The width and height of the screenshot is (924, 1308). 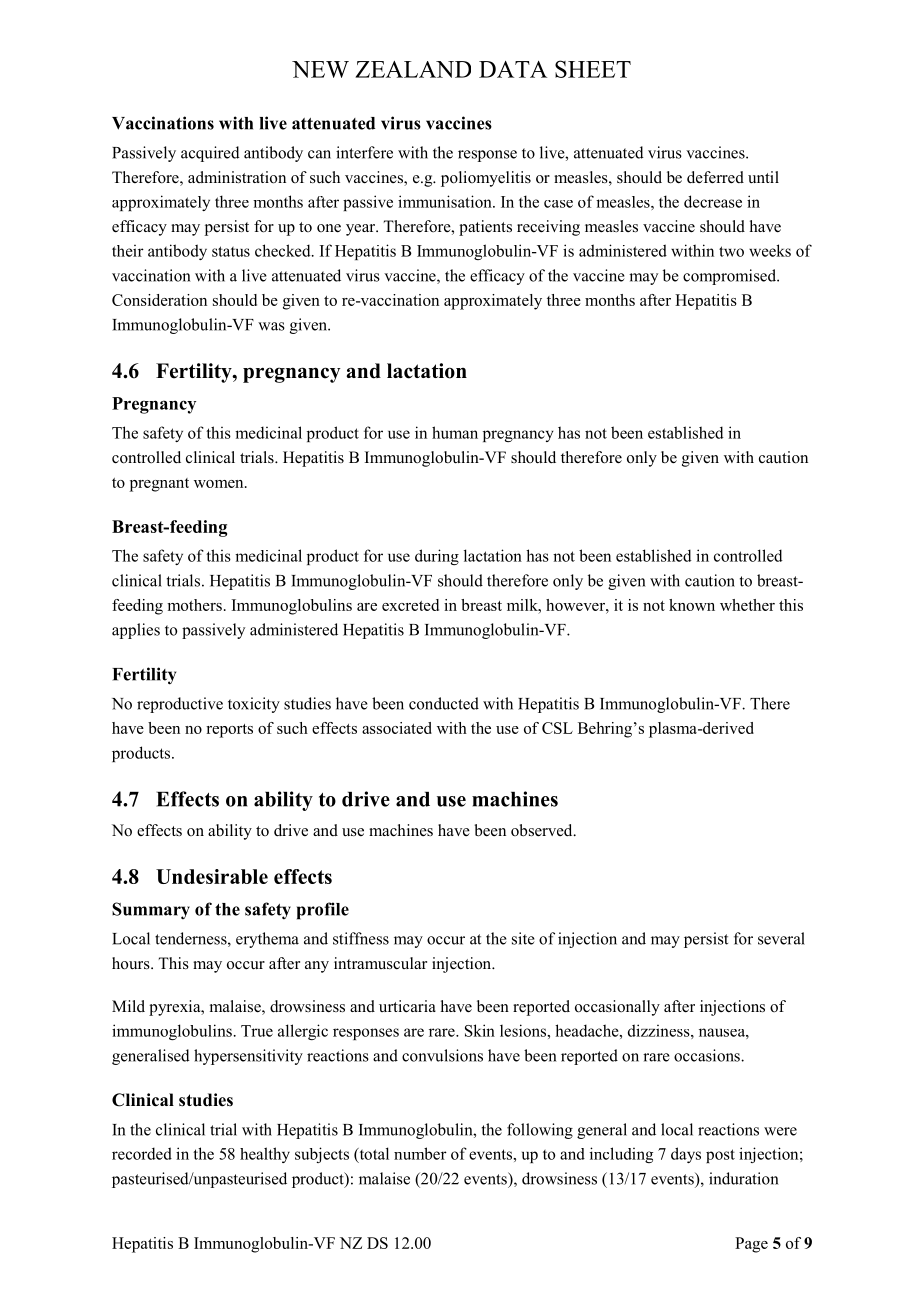 I want to click on deferred, so click(x=715, y=177).
